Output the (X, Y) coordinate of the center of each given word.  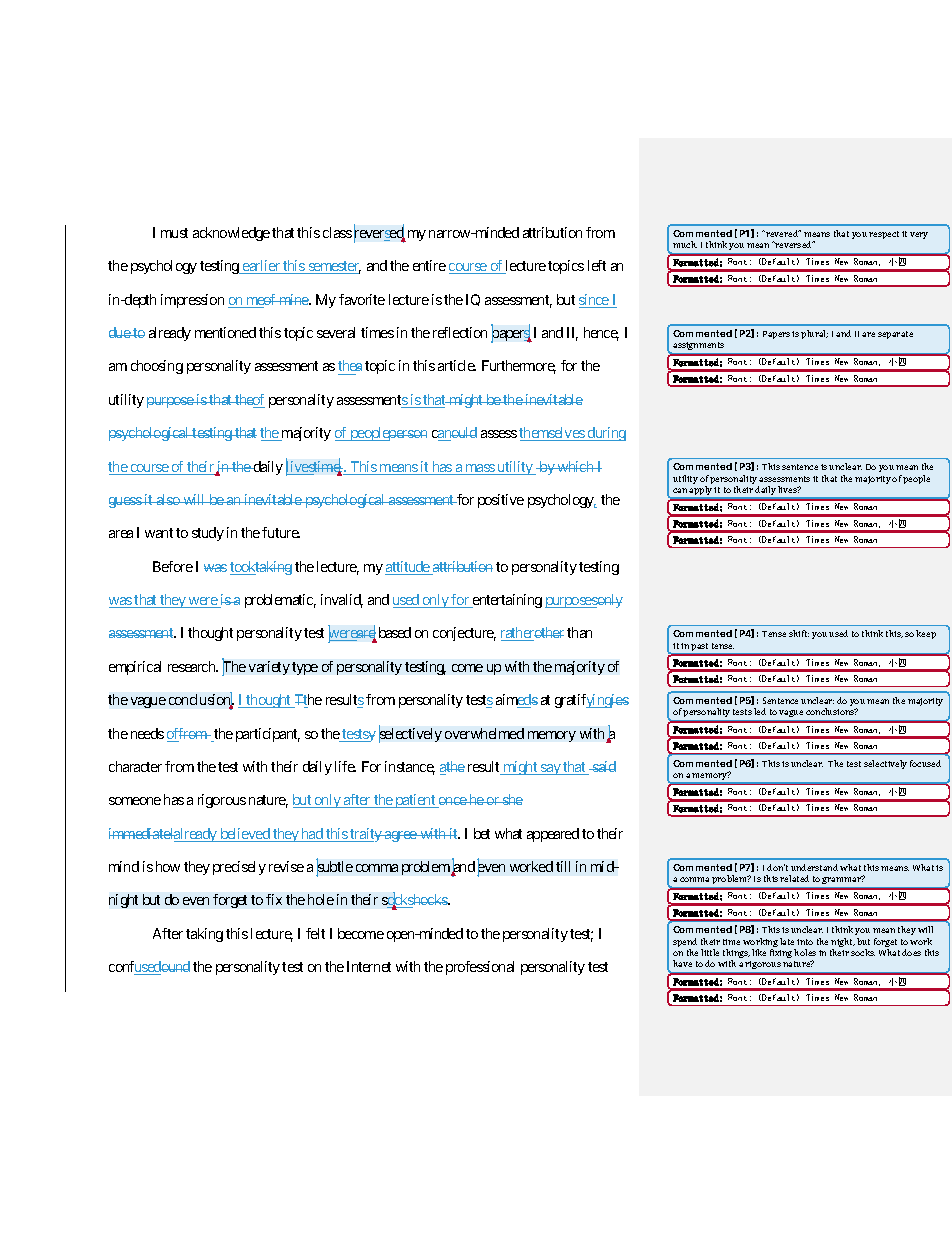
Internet (369, 966)
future (281, 532)
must (174, 233)
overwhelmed (484, 733)
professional (480, 968)
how (168, 866)
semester (333, 267)
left (597, 265)
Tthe (307, 701)
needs (147, 733)
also (168, 499)
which (576, 466)
